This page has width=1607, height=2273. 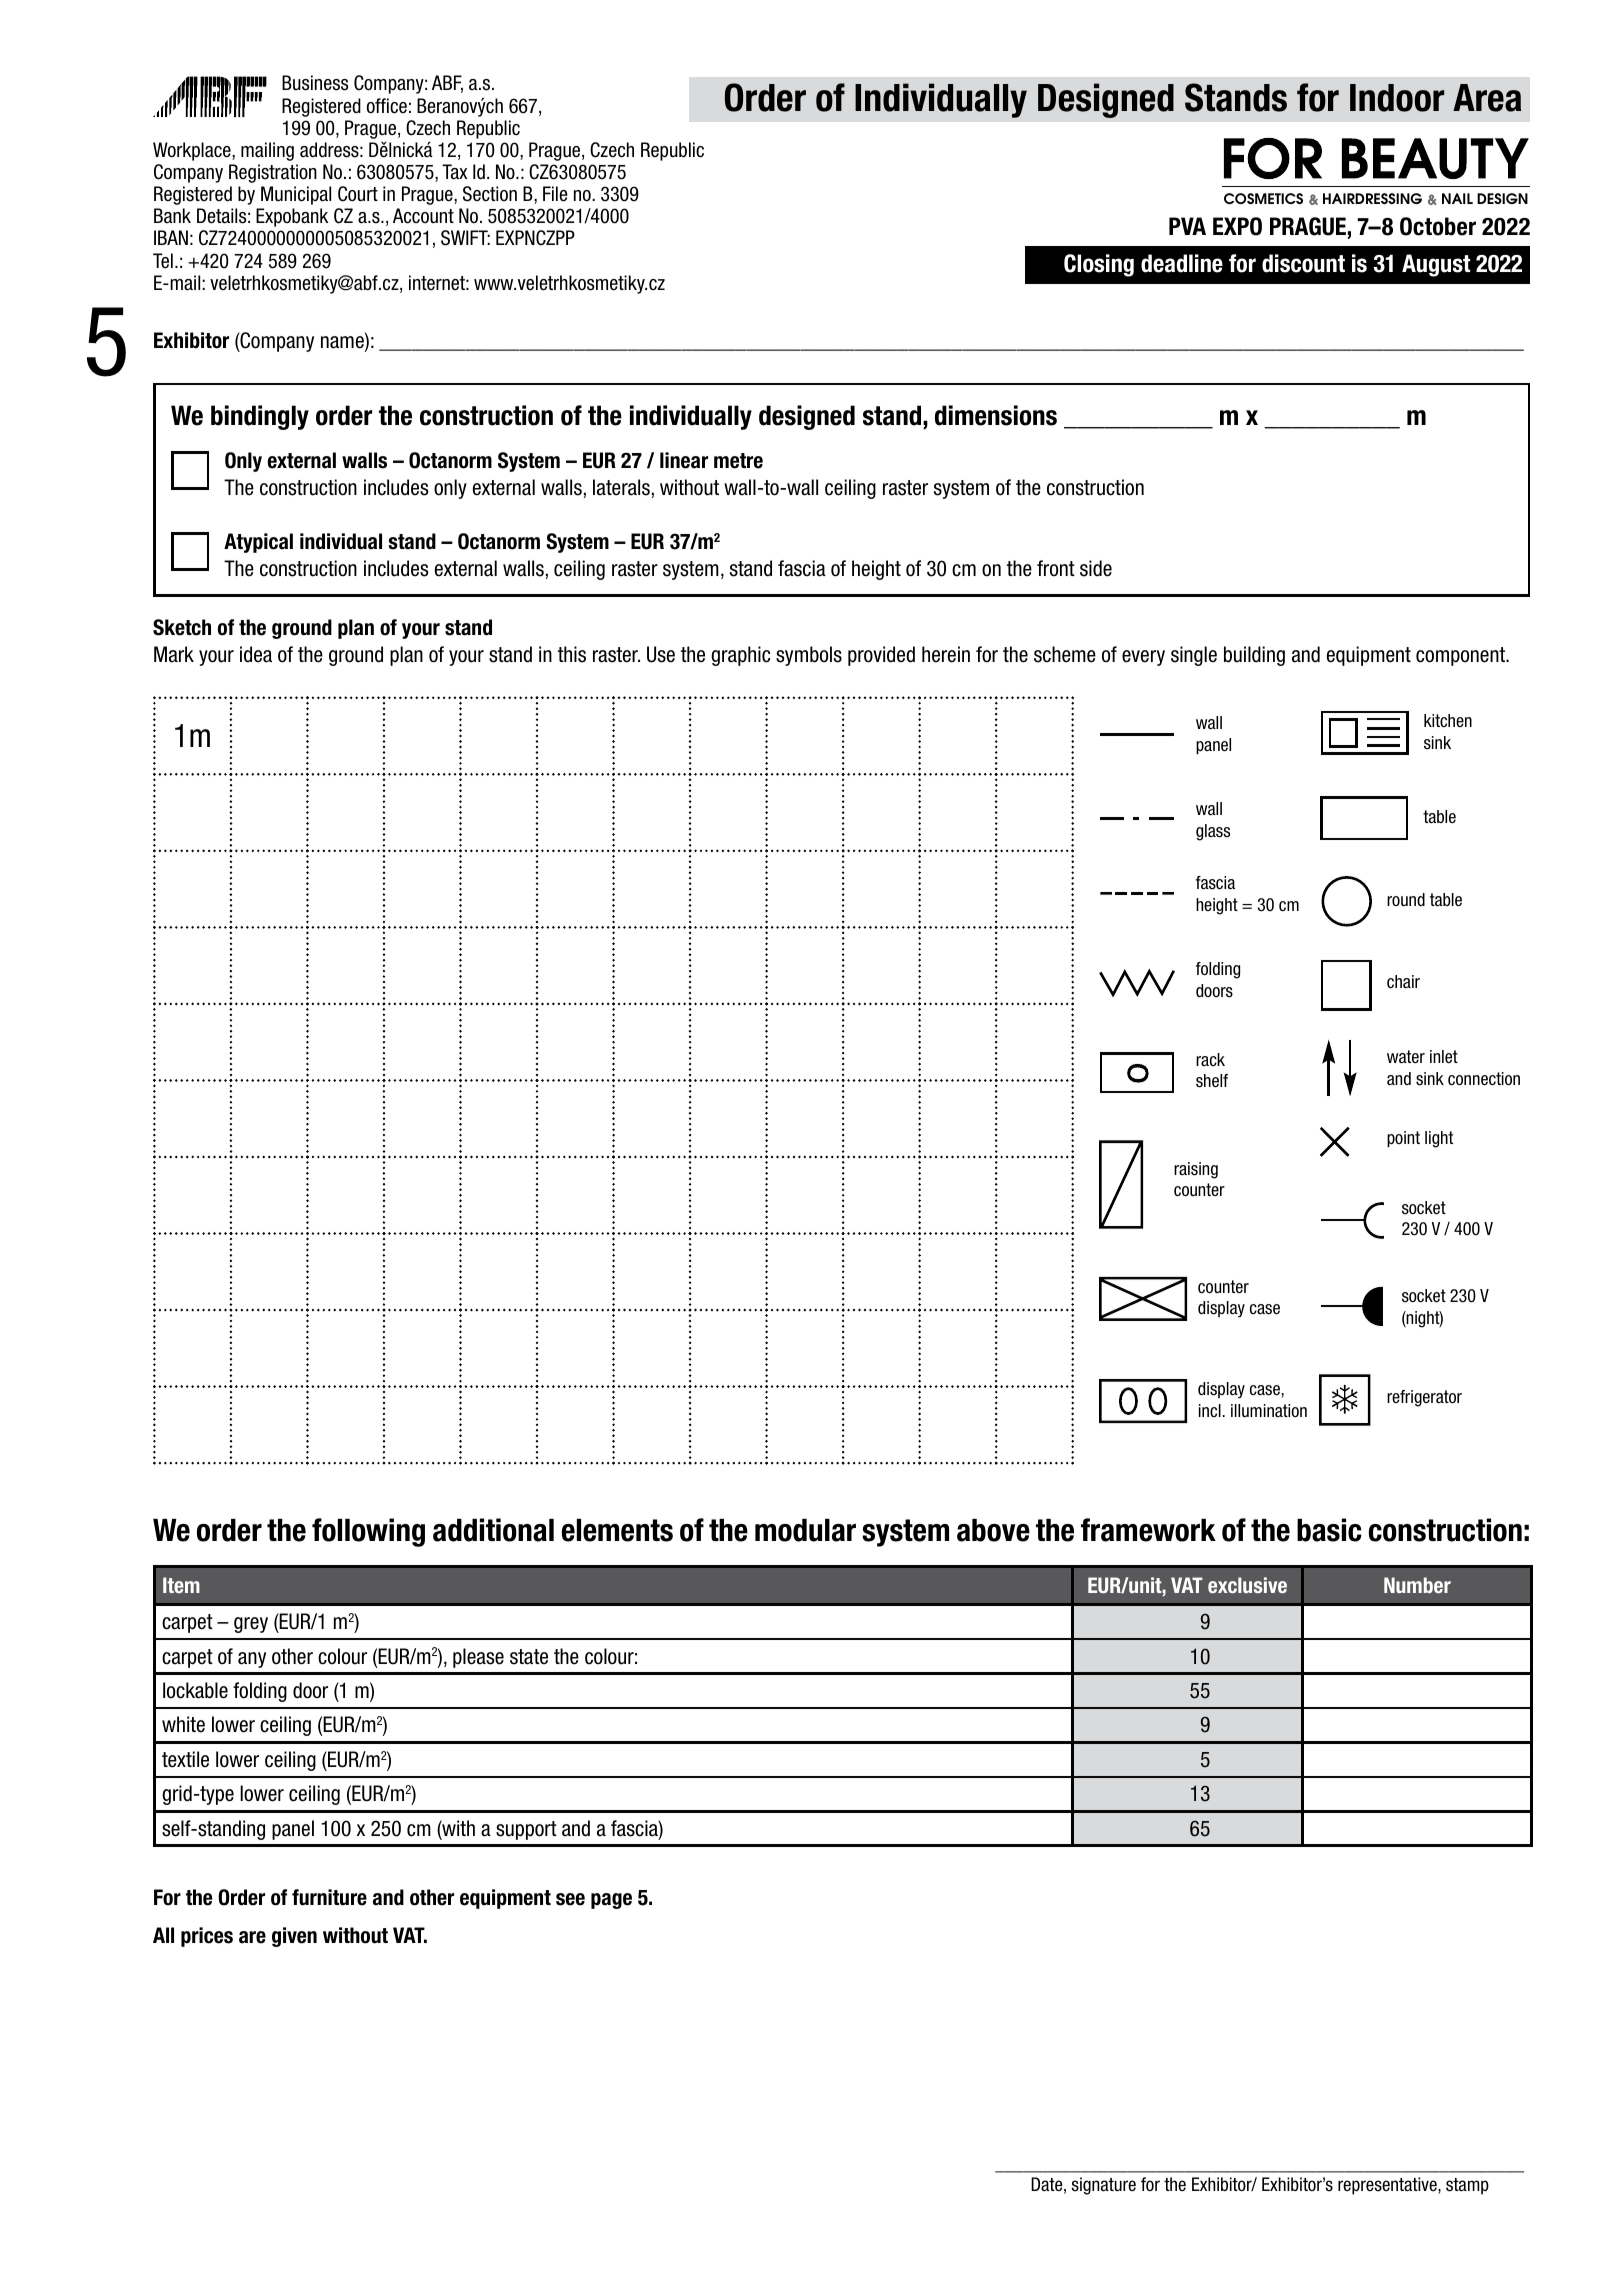 I want to click on modular, so click(x=805, y=1530).
